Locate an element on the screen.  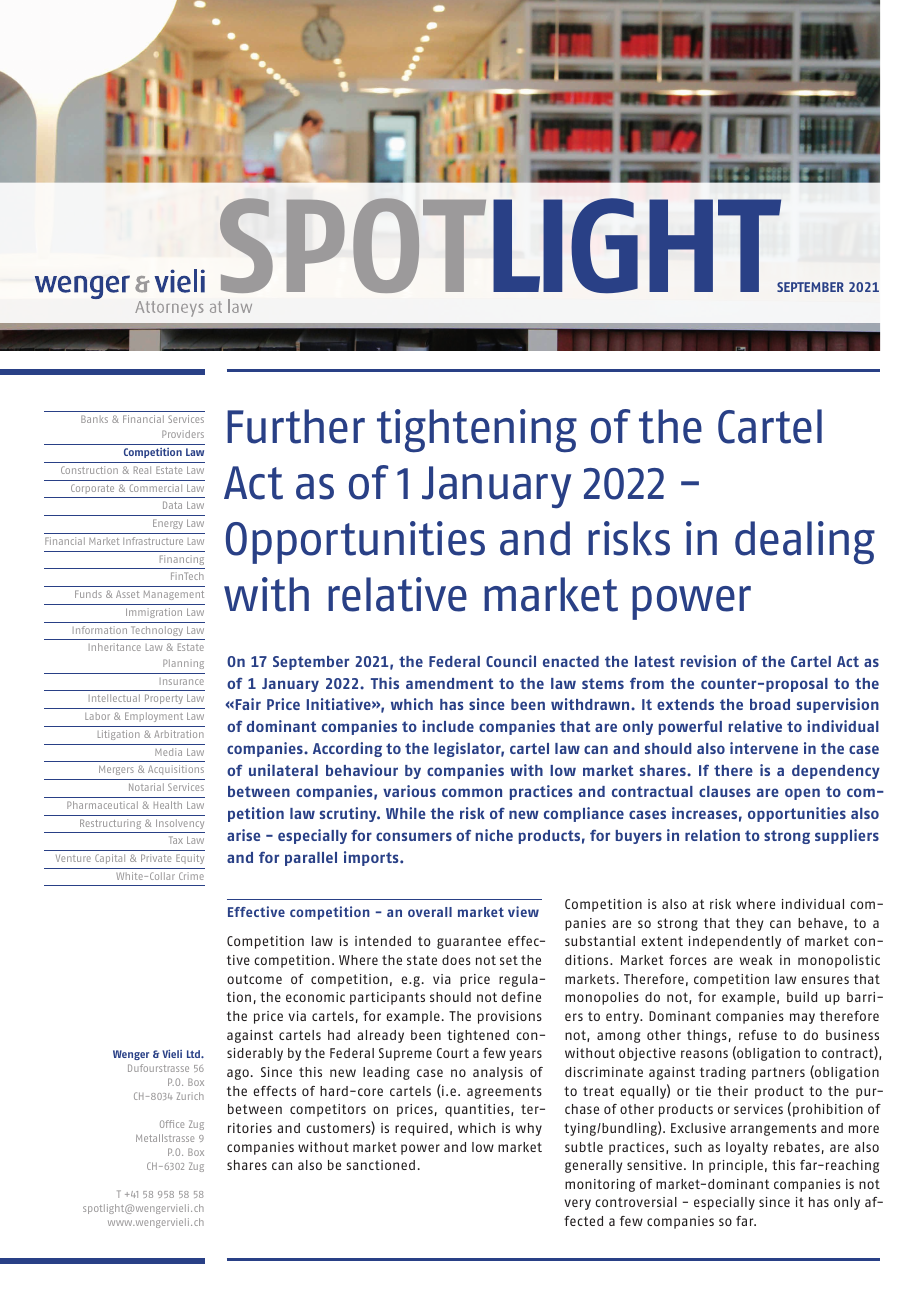
dealing is located at coordinates (805, 543).
